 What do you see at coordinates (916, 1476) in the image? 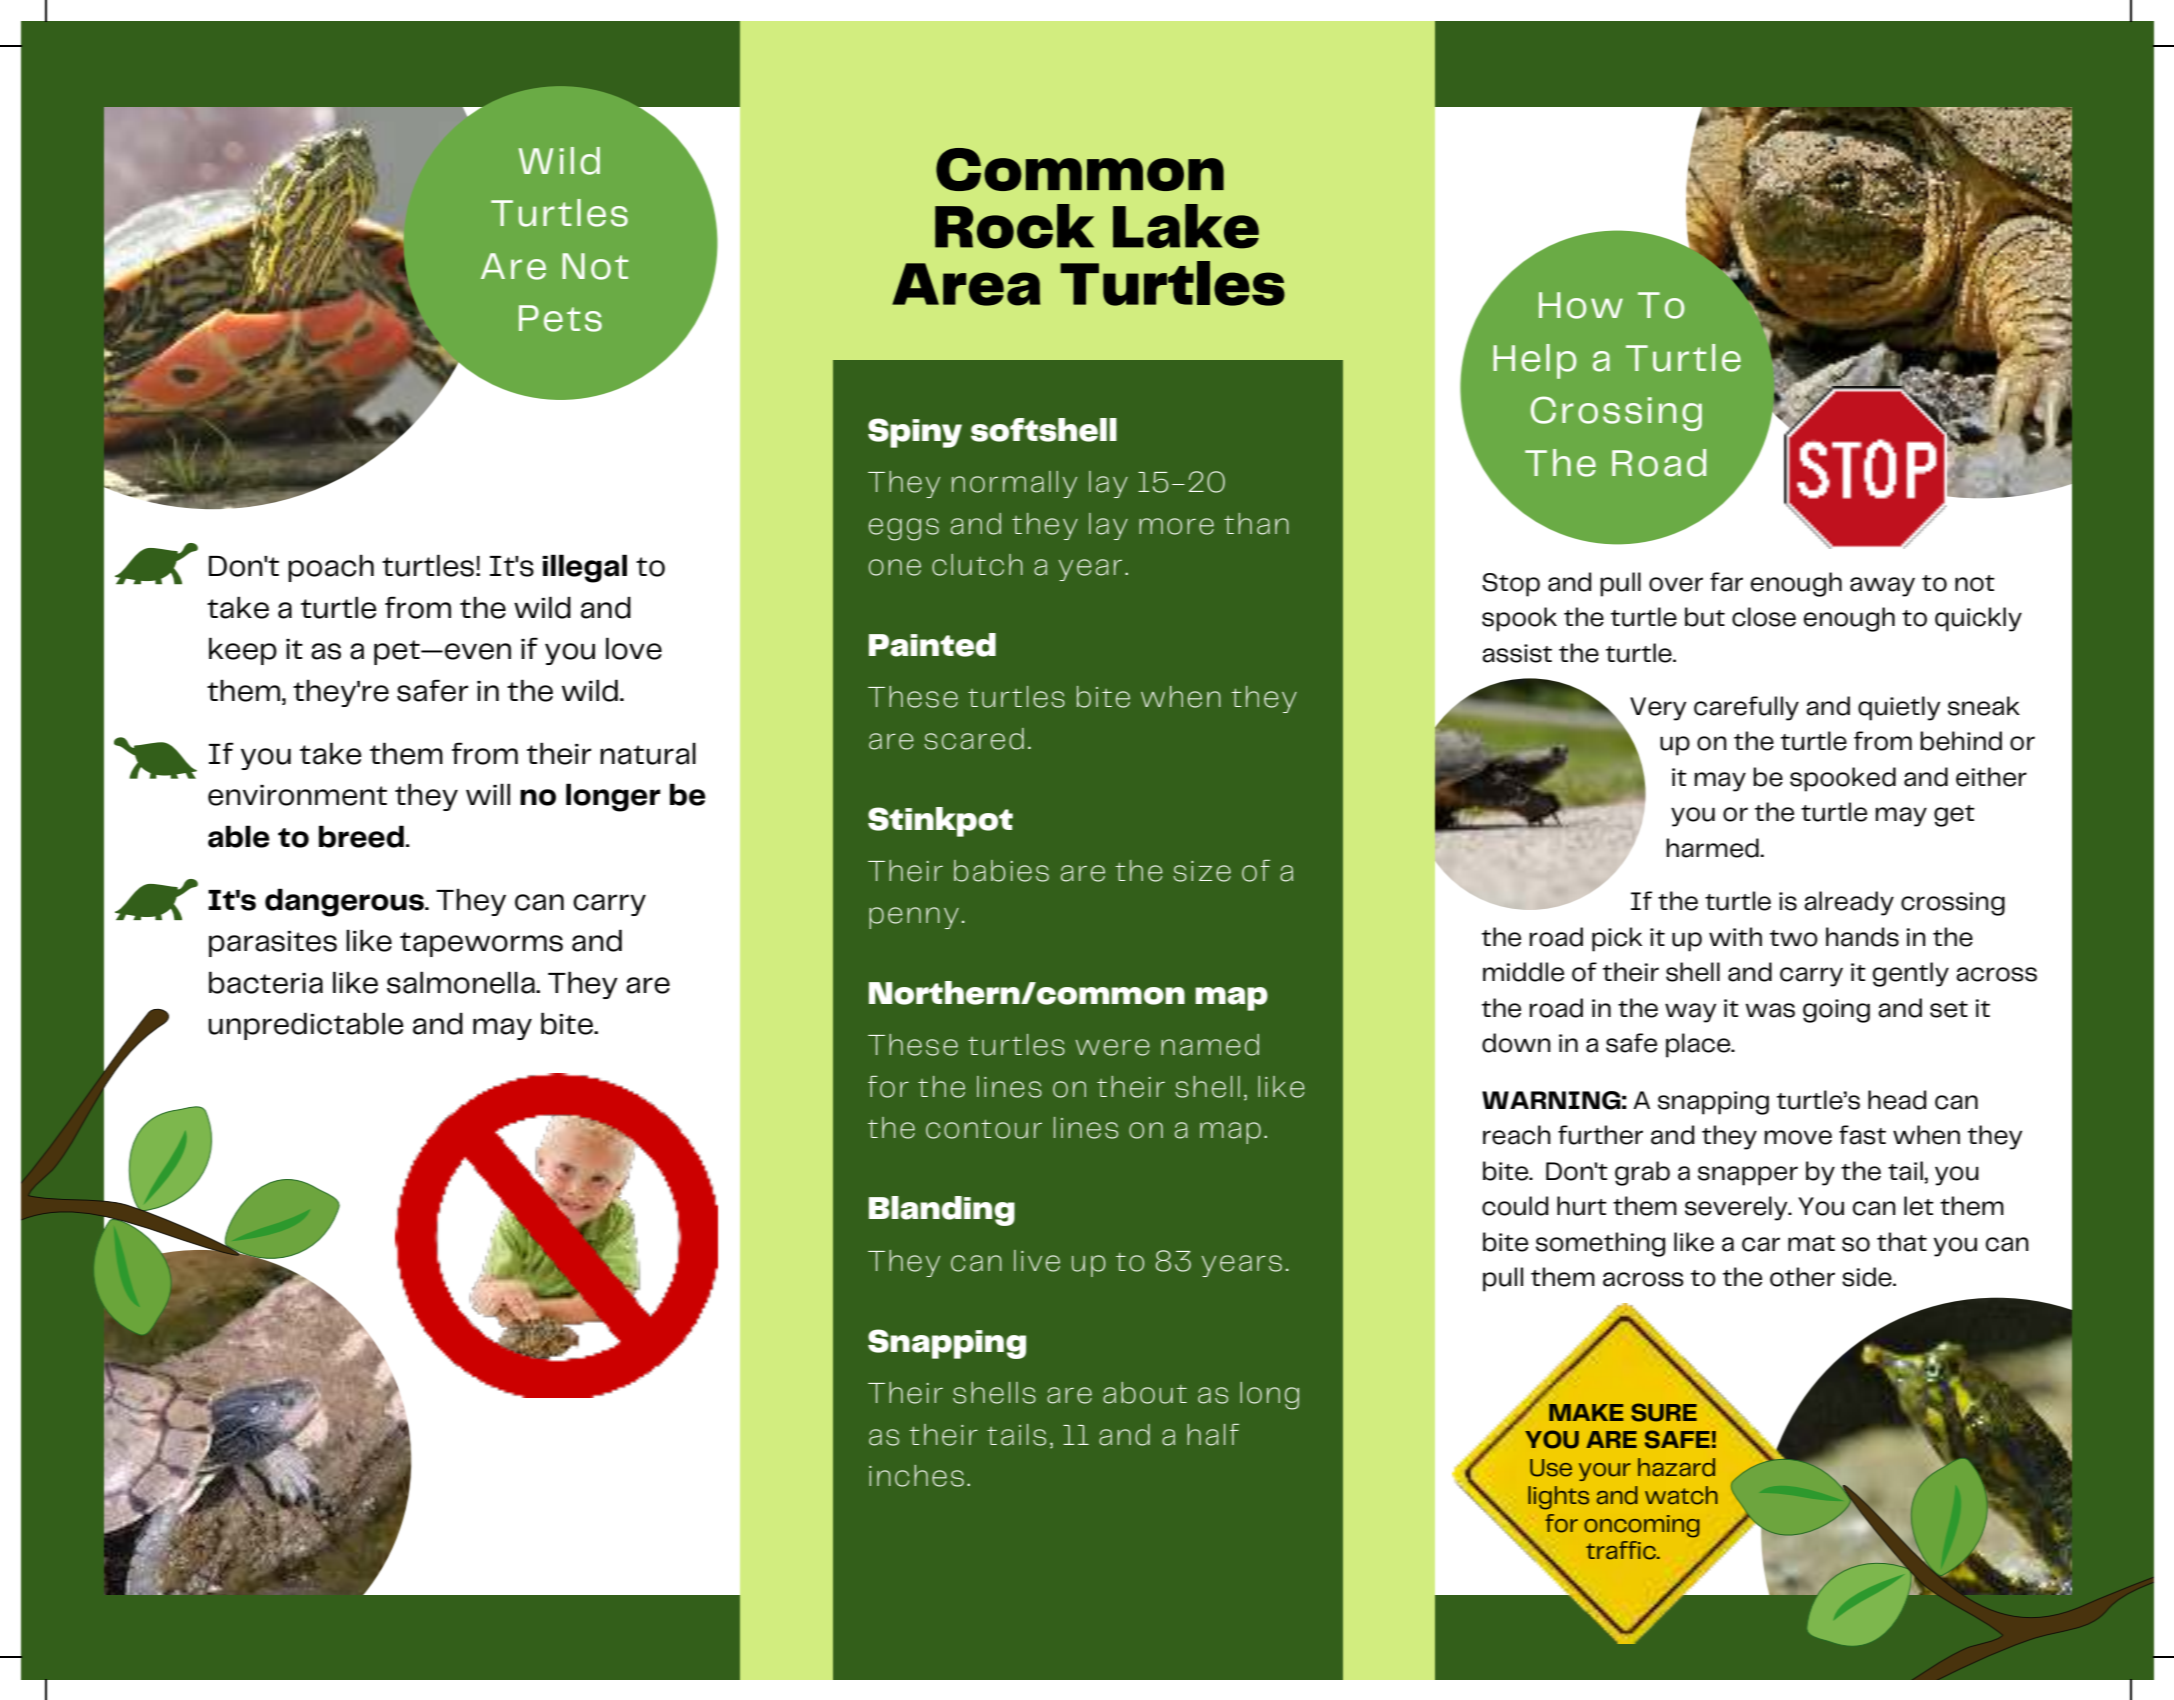
I see `inches` at bounding box center [916, 1476].
